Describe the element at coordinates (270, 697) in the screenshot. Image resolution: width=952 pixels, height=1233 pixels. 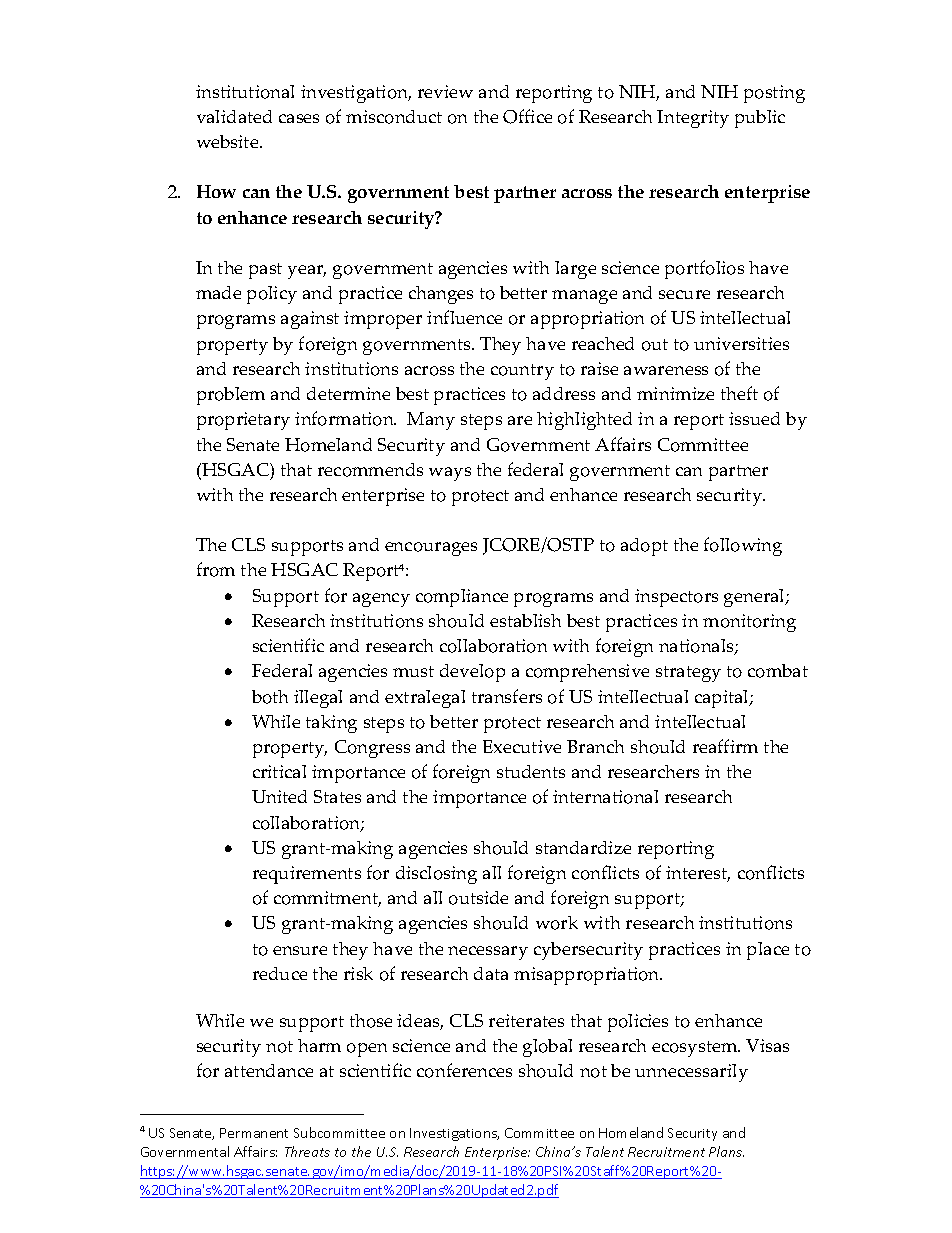
I see `both` at that location.
